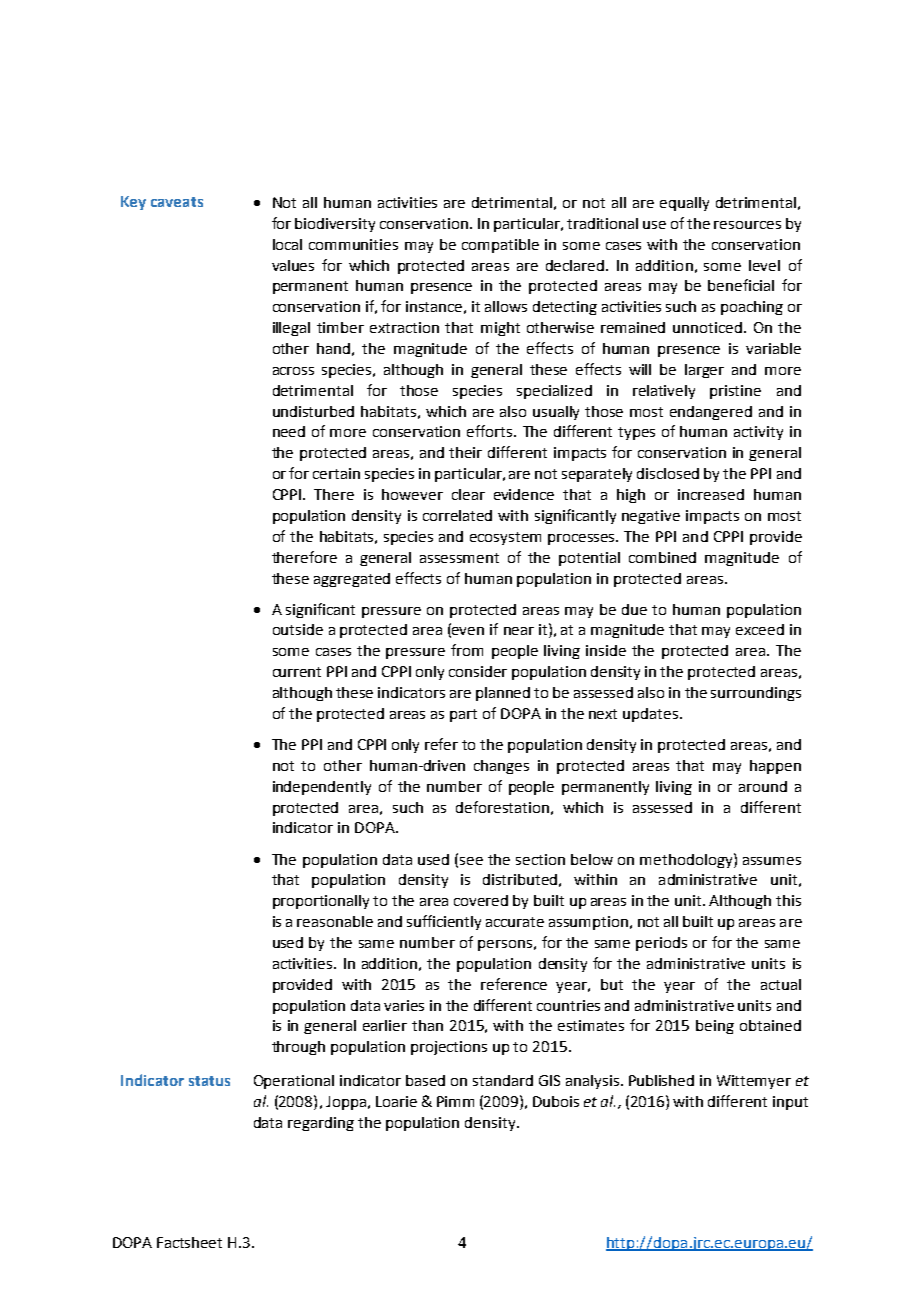 The height and width of the screenshot is (1308, 924). What do you see at coordinates (209, 1081) in the screenshot?
I see `status` at bounding box center [209, 1081].
